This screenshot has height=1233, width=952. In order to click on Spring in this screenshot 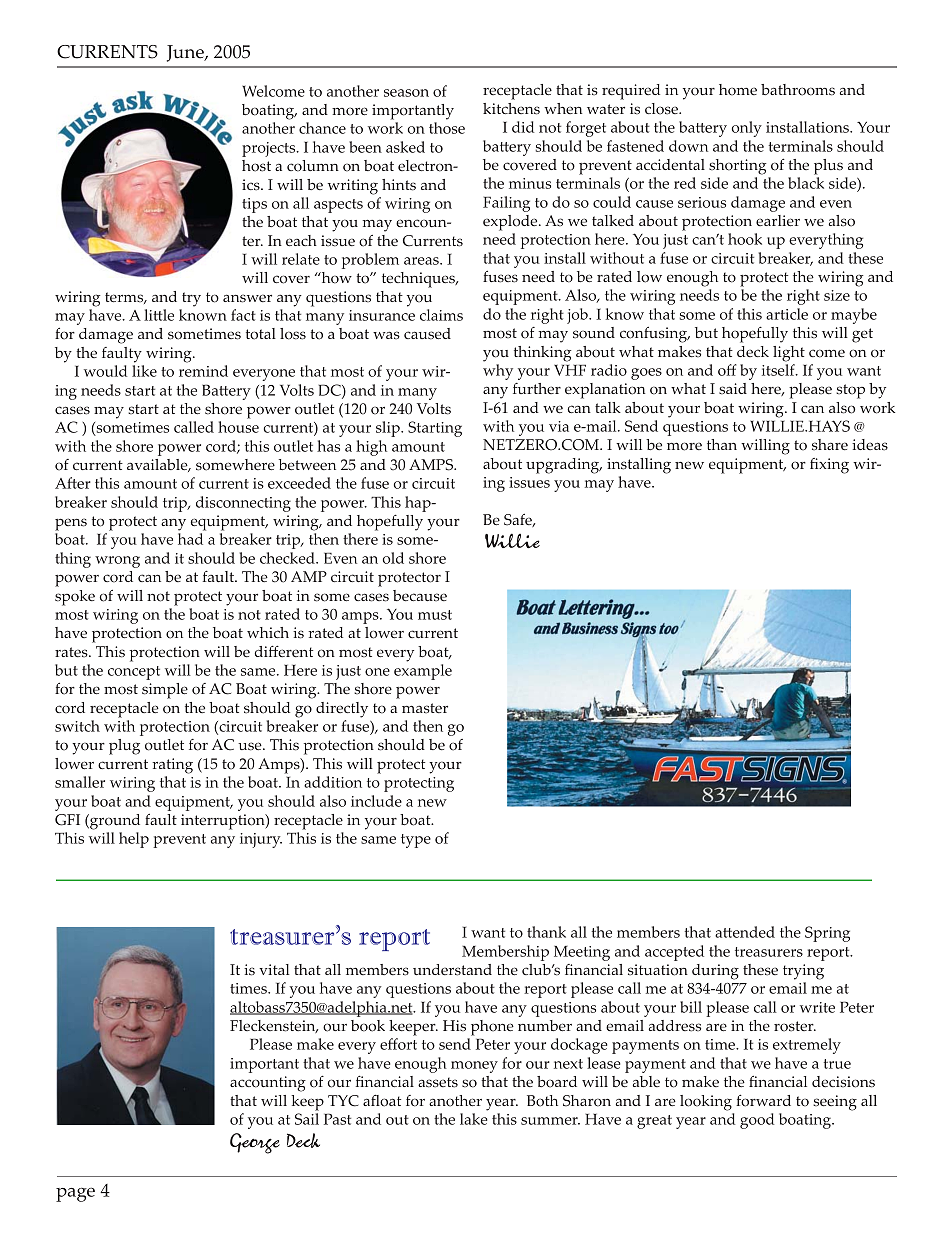, I will do `click(827, 934)`.
